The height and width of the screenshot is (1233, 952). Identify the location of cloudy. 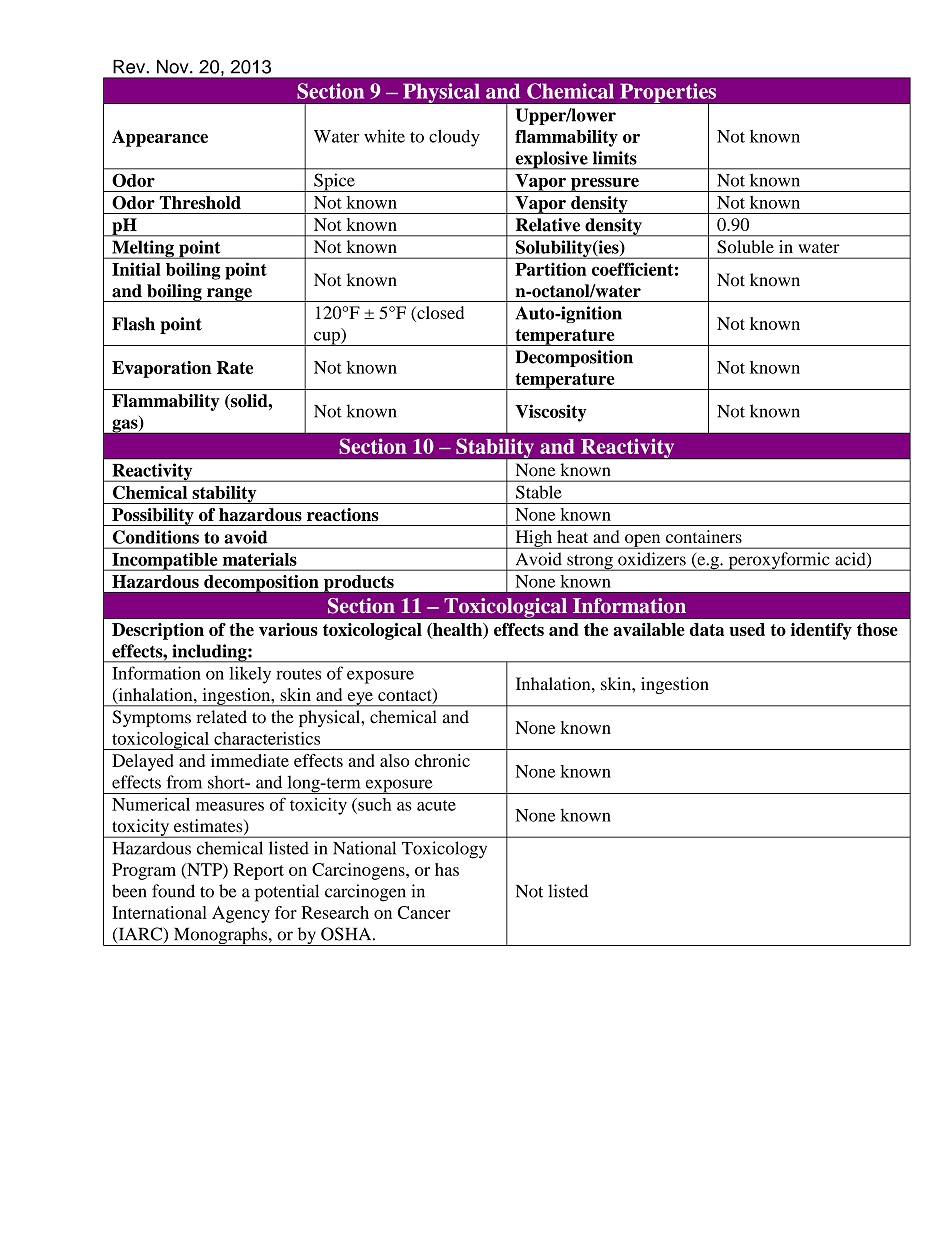
(454, 138).
